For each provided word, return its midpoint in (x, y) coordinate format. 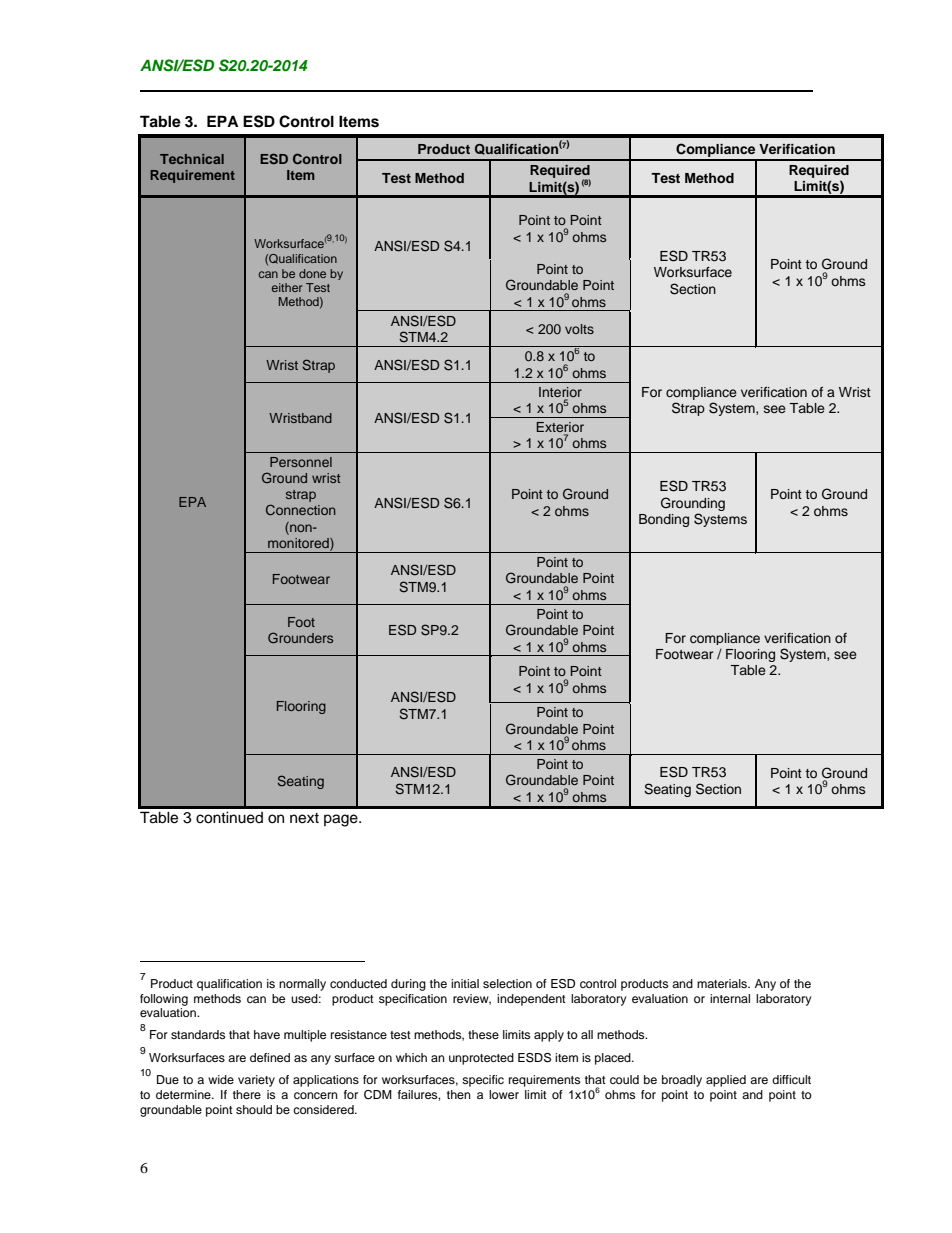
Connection (301, 509)
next (304, 818)
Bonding (664, 520)
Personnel (301, 462)
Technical (192, 159)
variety (256, 1081)
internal (730, 998)
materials (723, 983)
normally (302, 985)
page (342, 820)
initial (465, 983)
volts (579, 329)
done (312, 273)
